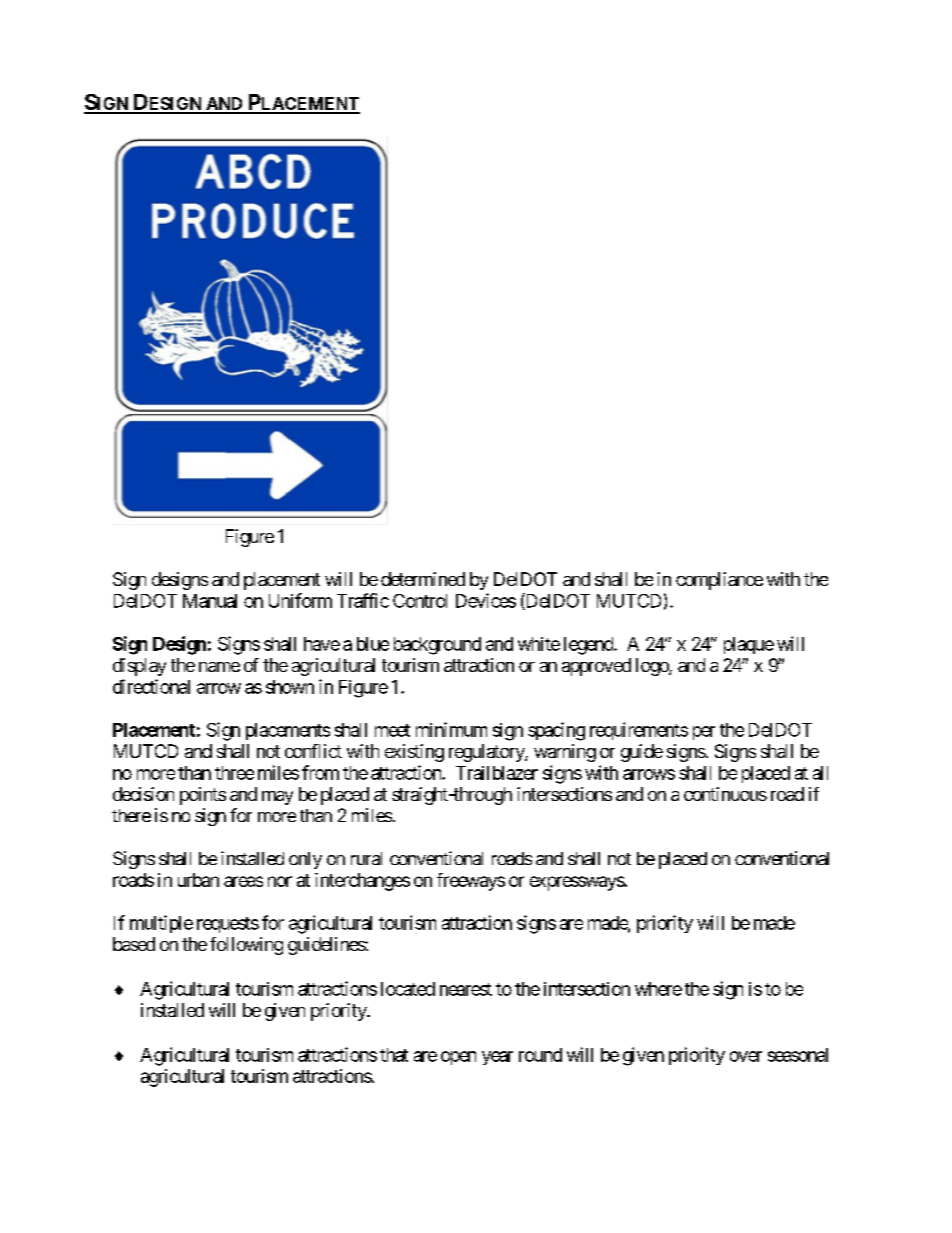 The height and width of the image is (1233, 952). Describe the element at coordinates (277, 798) in the image. I see `may` at that location.
